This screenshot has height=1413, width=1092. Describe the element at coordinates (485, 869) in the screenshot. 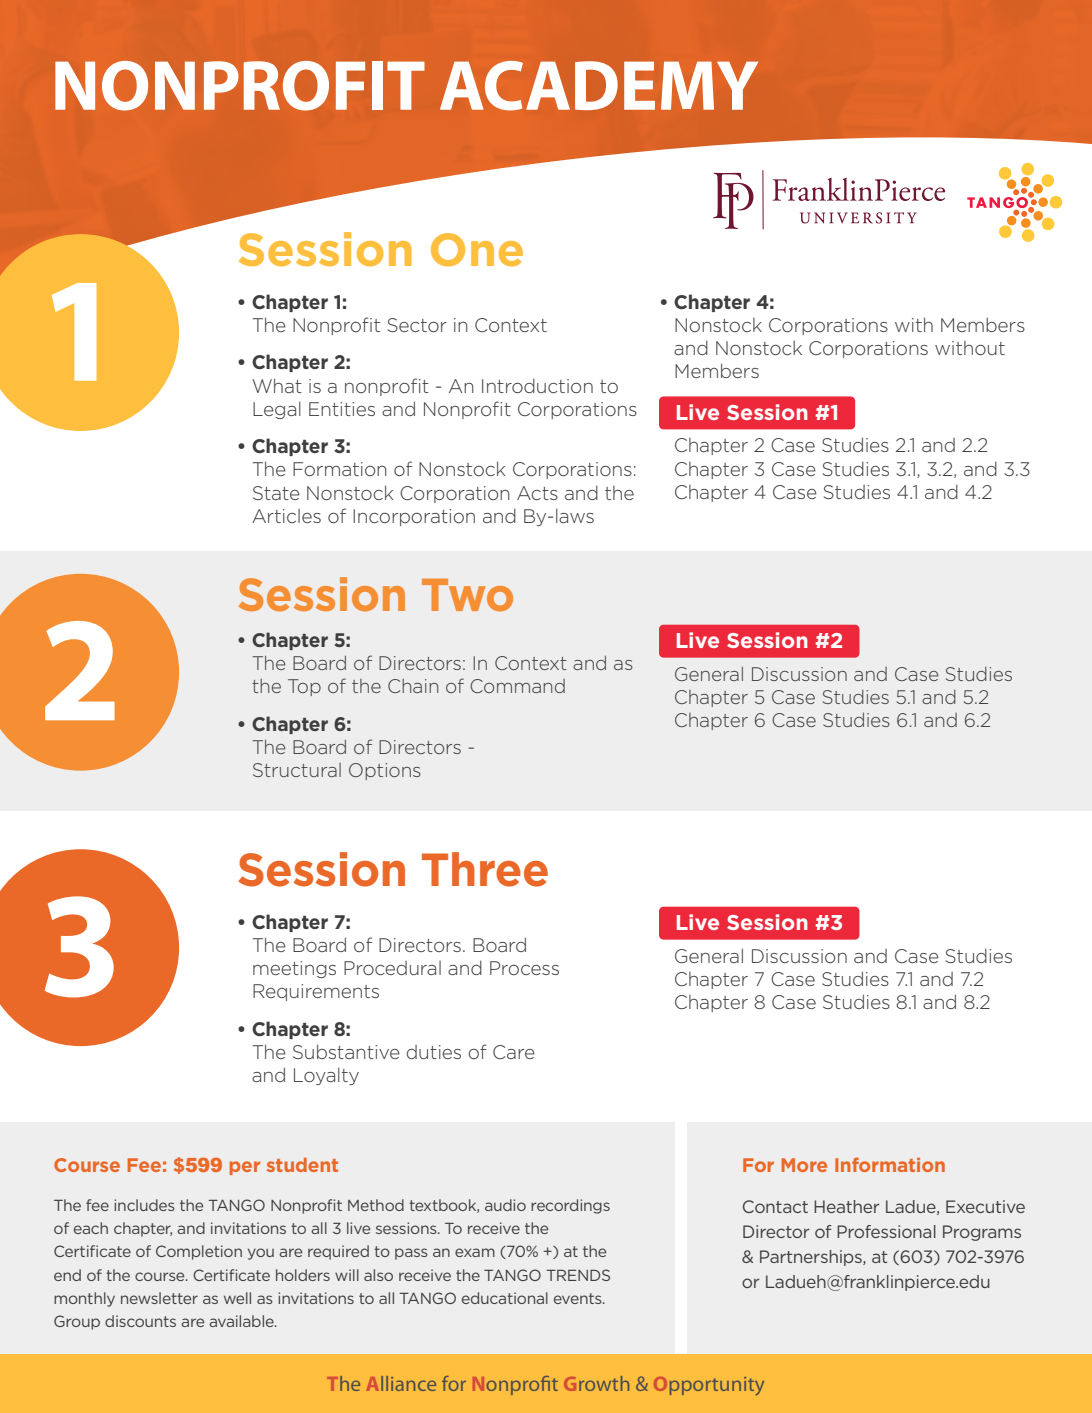

I see `Three` at that location.
